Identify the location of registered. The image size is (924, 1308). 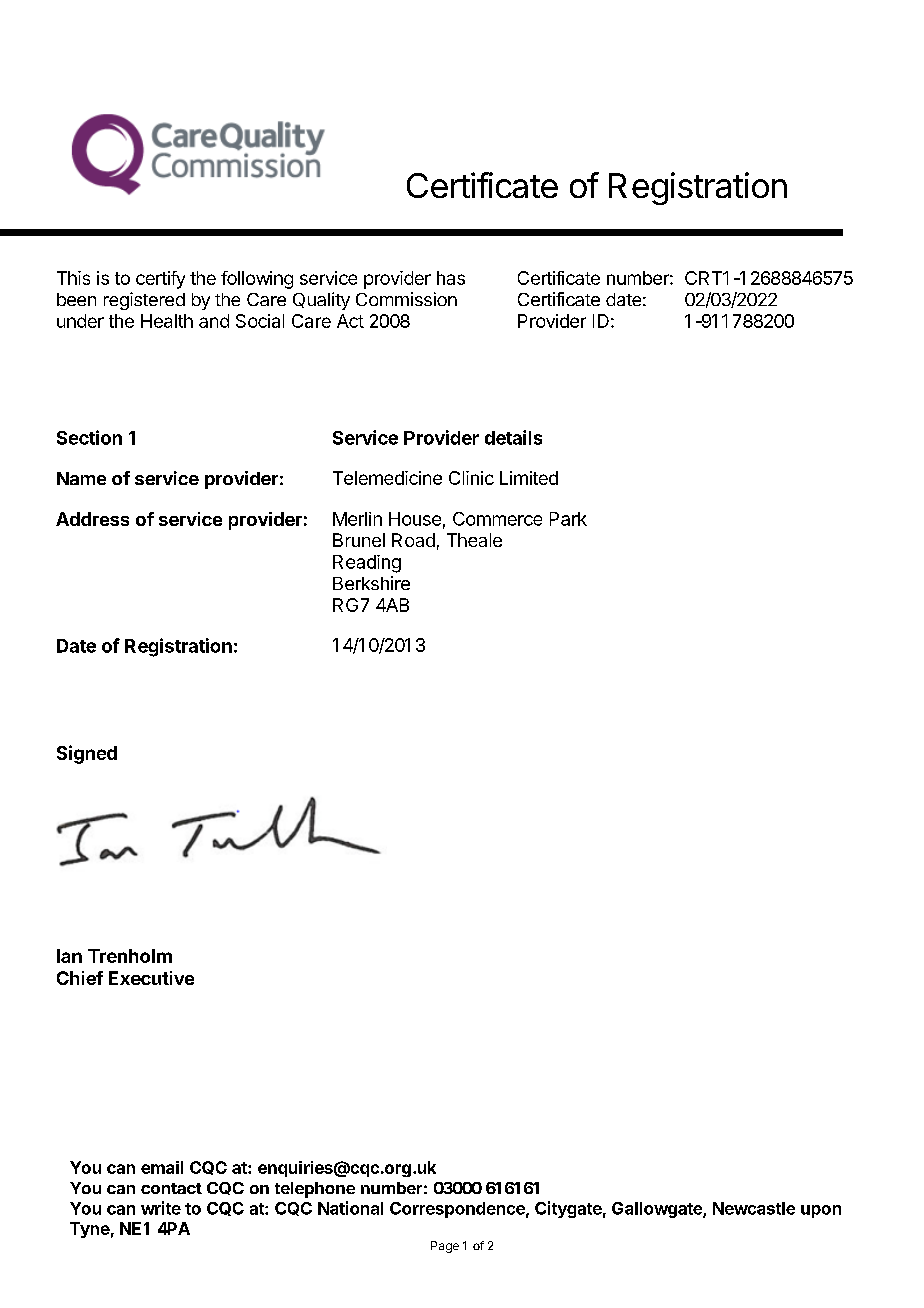
(144, 301).
